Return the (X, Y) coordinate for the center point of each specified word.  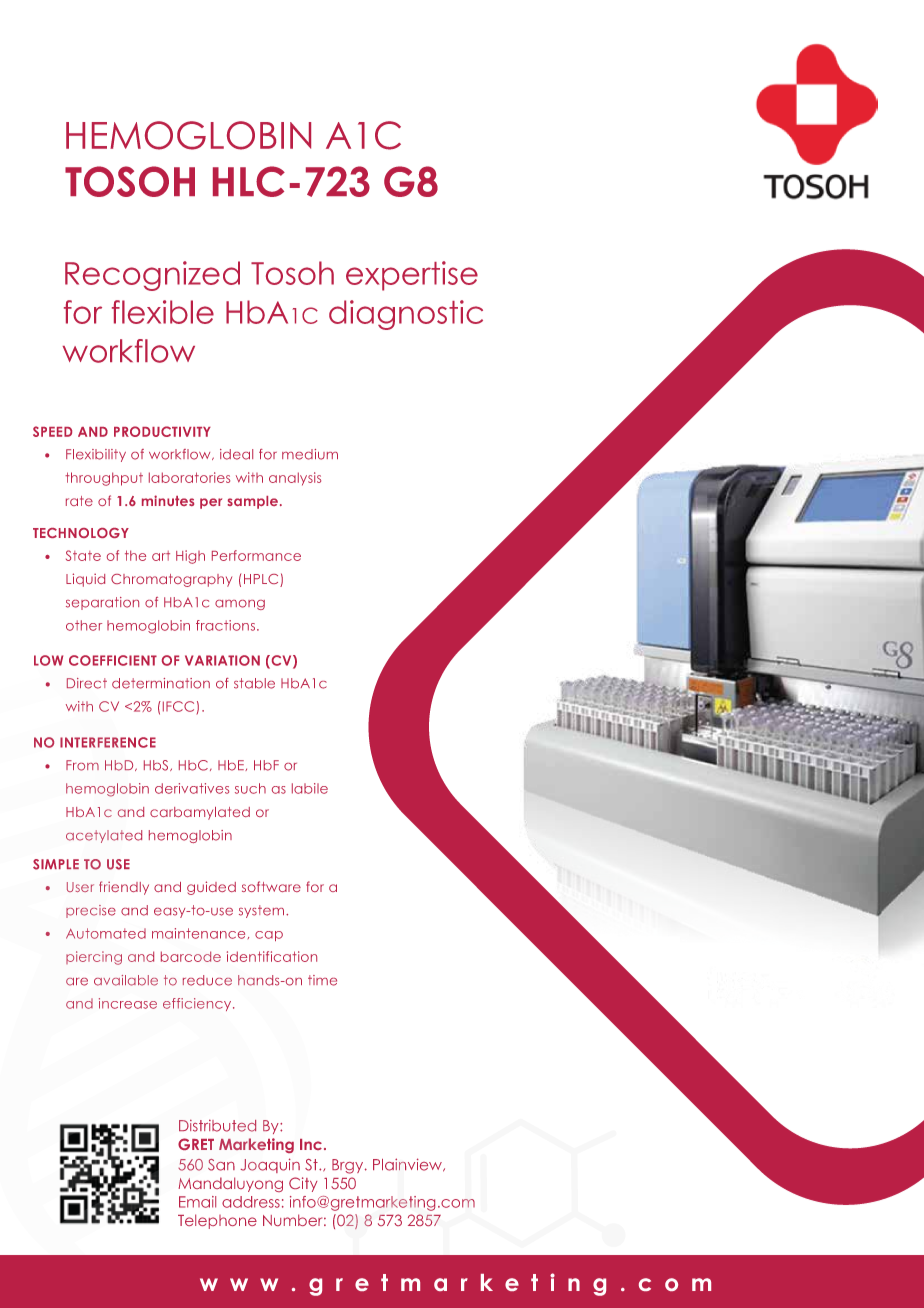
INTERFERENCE (108, 742)
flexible (163, 312)
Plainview (409, 1165)
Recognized (152, 276)
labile (310, 788)
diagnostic (406, 315)
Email (197, 1202)
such (250, 788)
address (251, 1202)
